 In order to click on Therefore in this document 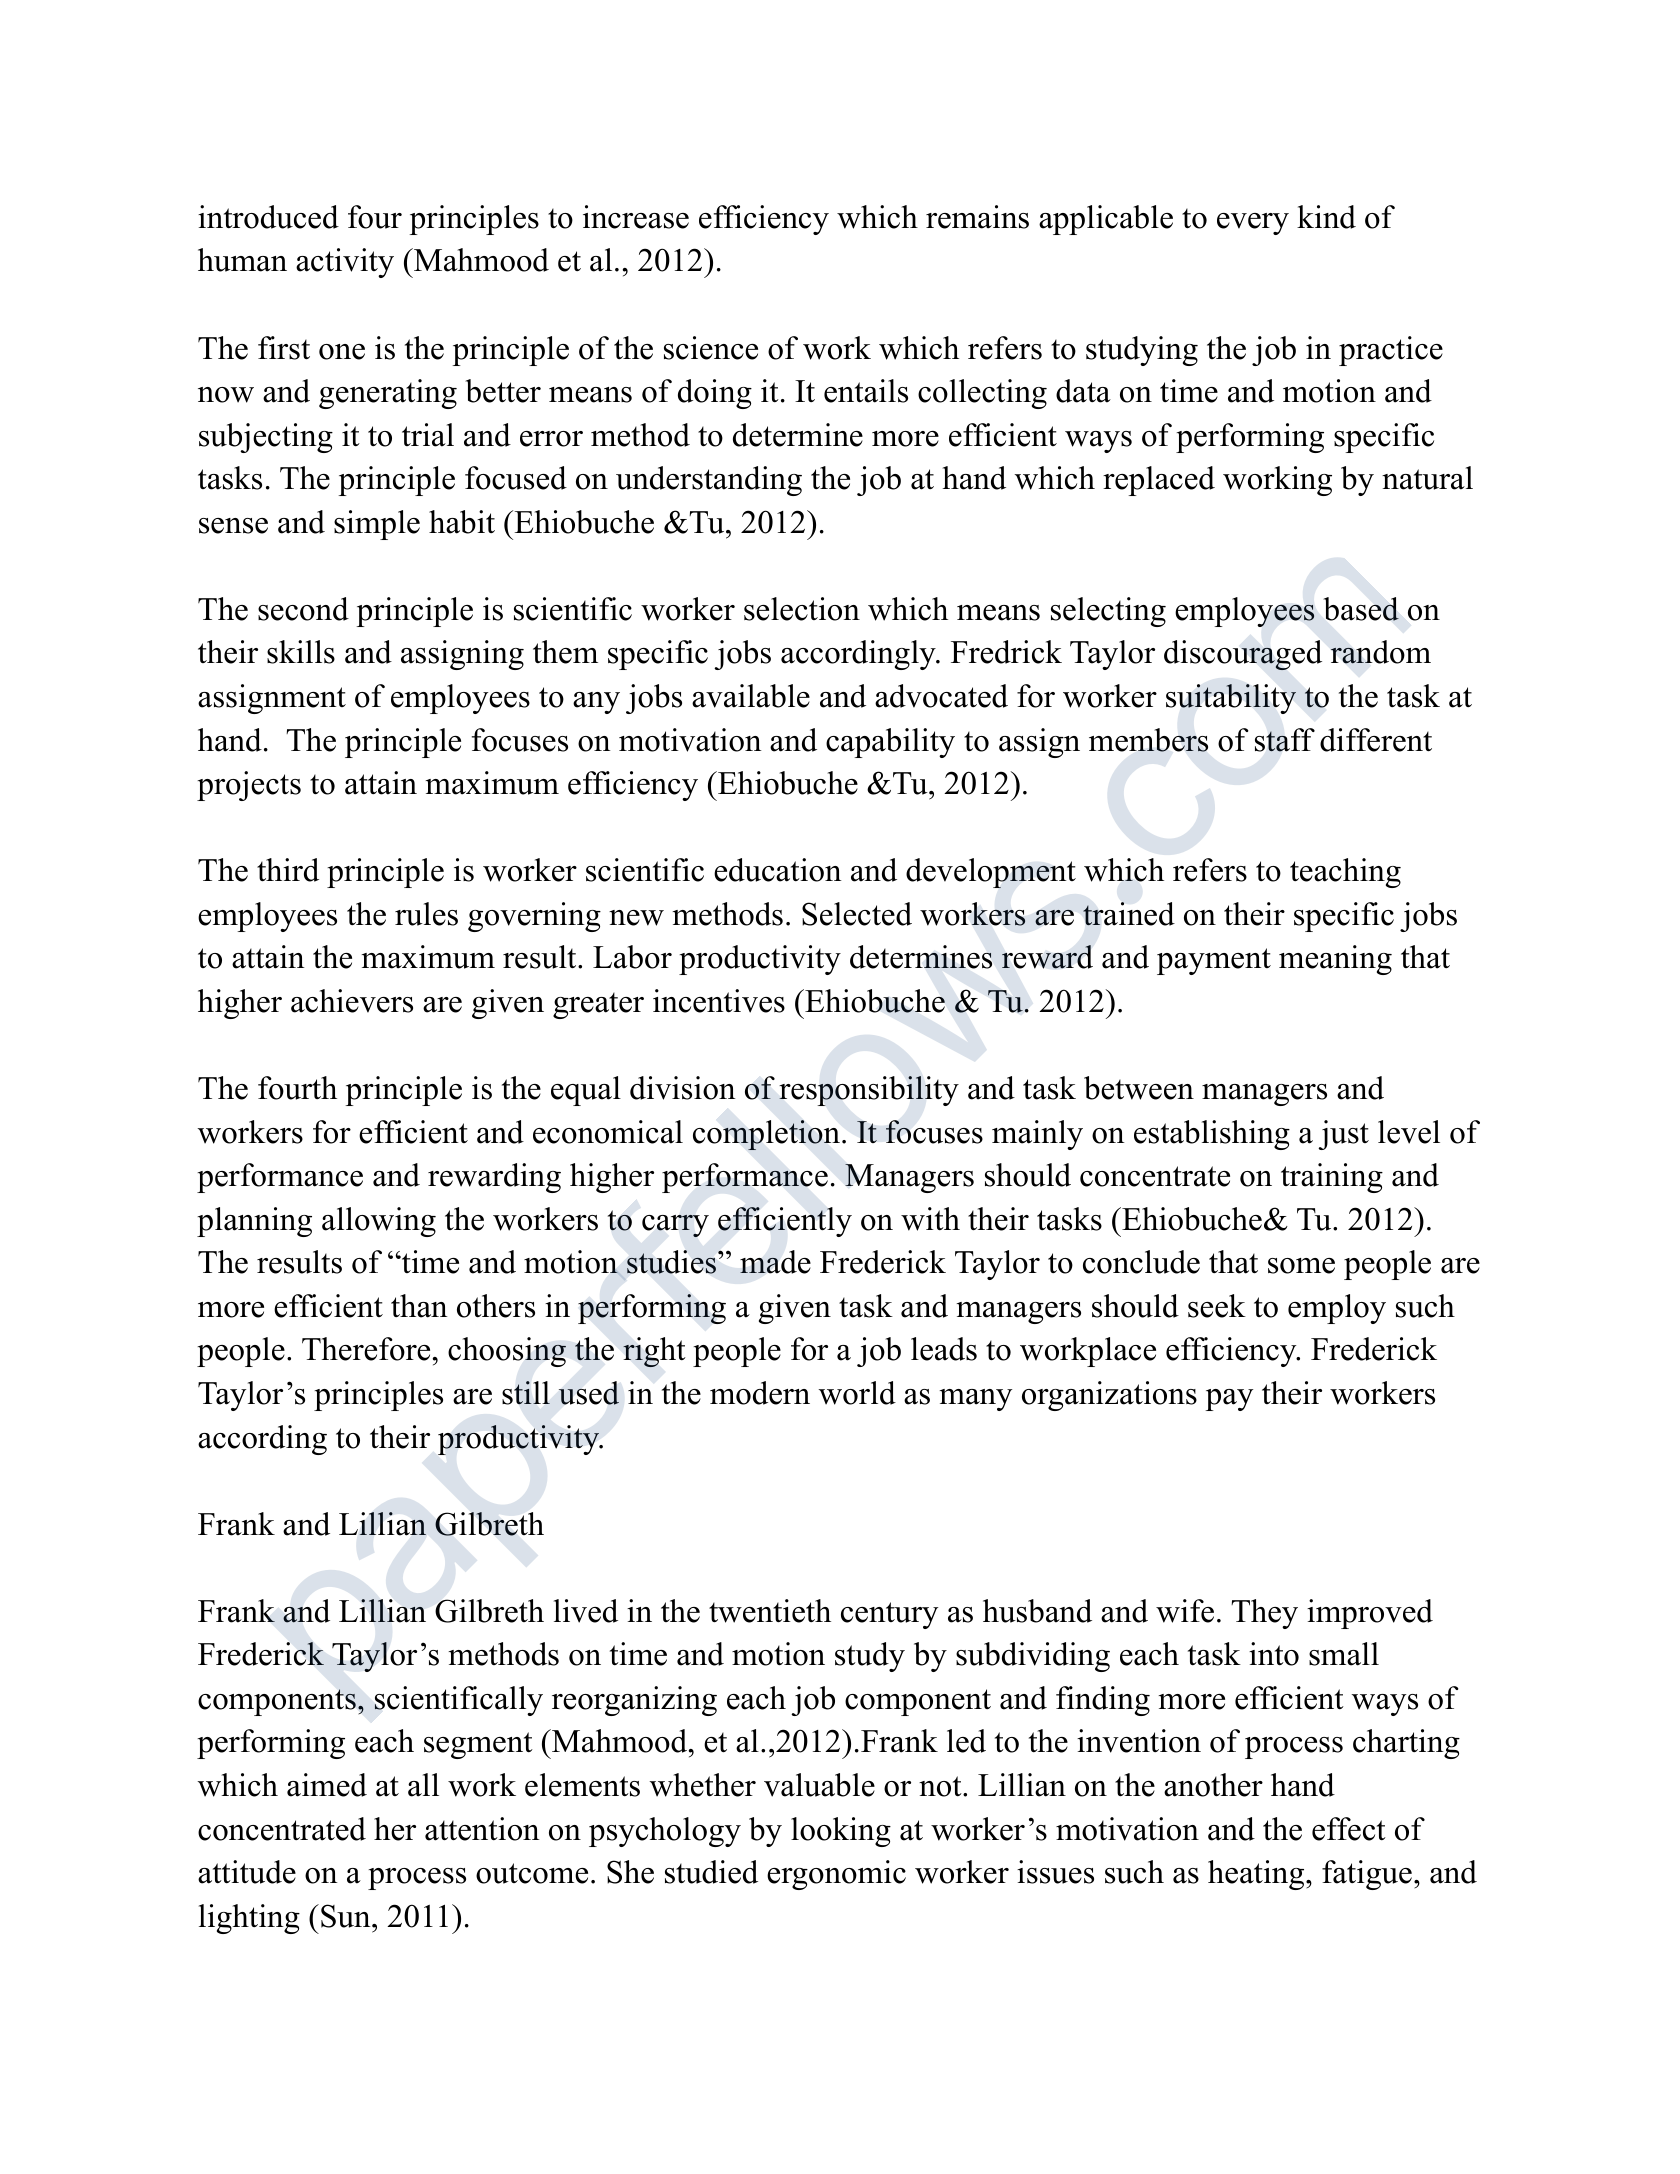, I will do `click(366, 1349)`.
